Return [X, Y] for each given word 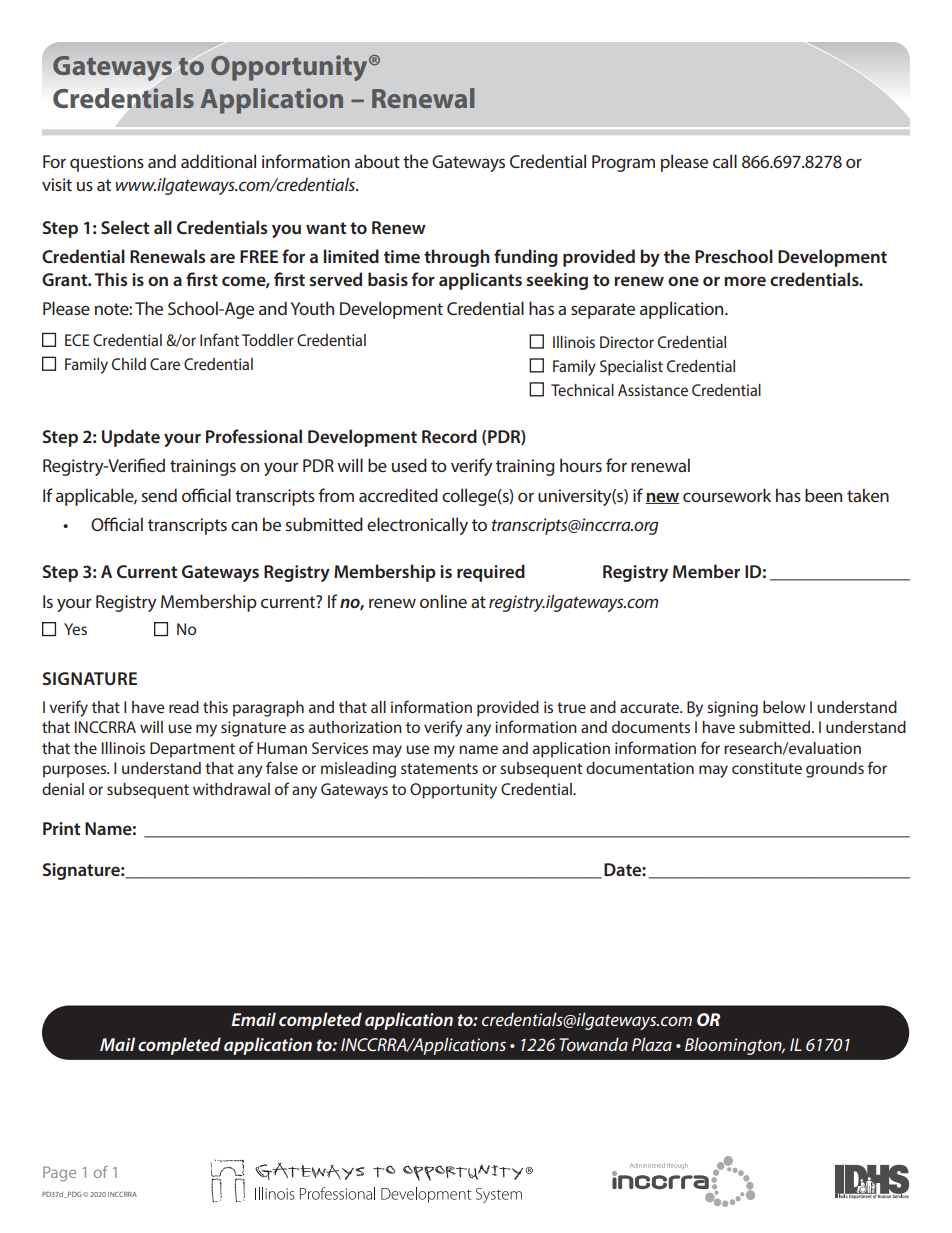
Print [61, 828]
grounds [835, 770]
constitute [767, 768]
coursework [727, 495]
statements [439, 768]
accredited [398, 495]
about [377, 161]
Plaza [652, 1044]
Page [59, 1174]
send [159, 495]
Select [125, 227]
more [745, 281]
